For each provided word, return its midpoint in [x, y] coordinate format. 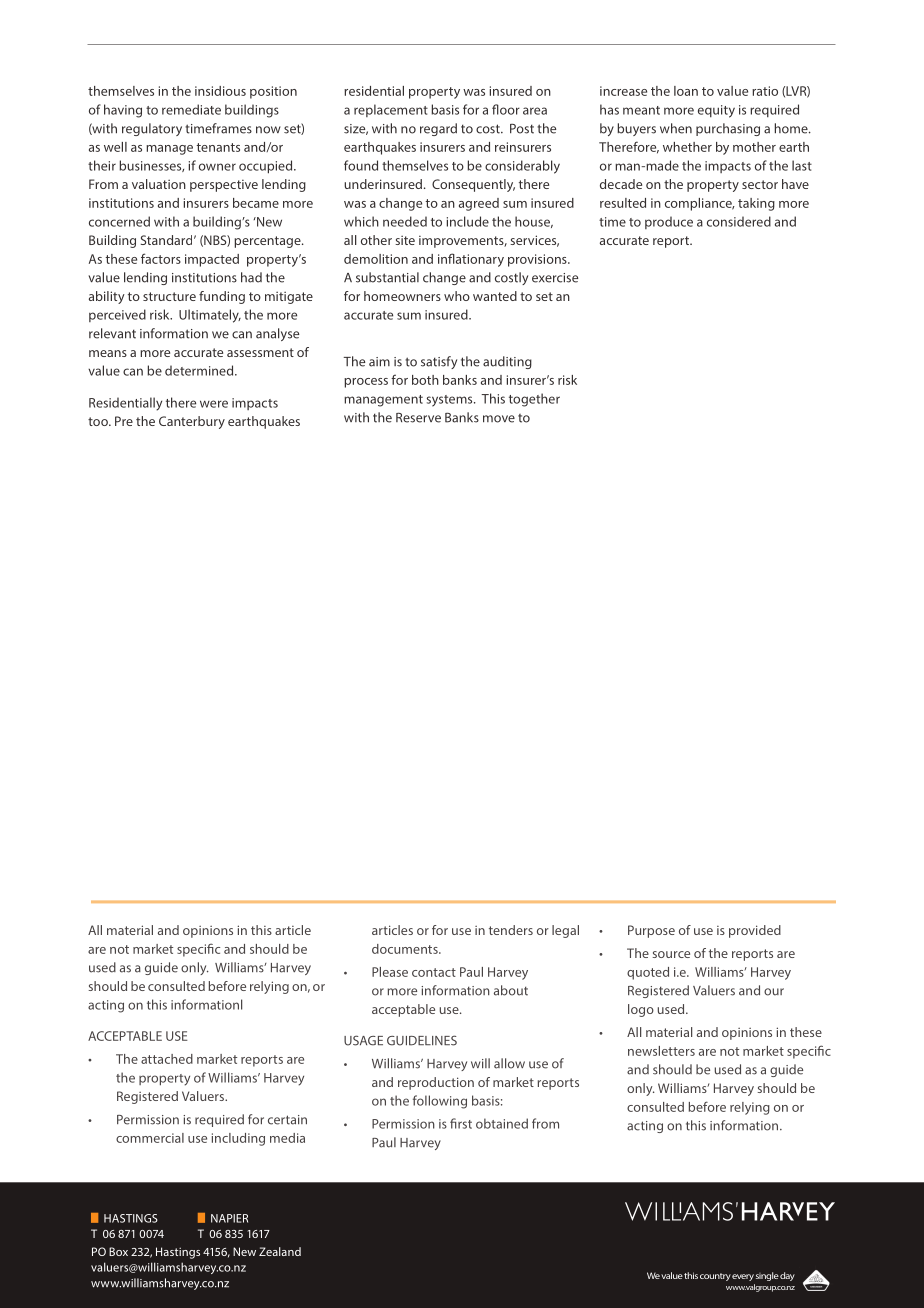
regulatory [152, 129]
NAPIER [229, 1218]
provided [755, 931]
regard [438, 129]
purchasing [728, 129]
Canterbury [192, 422]
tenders [511, 930]
